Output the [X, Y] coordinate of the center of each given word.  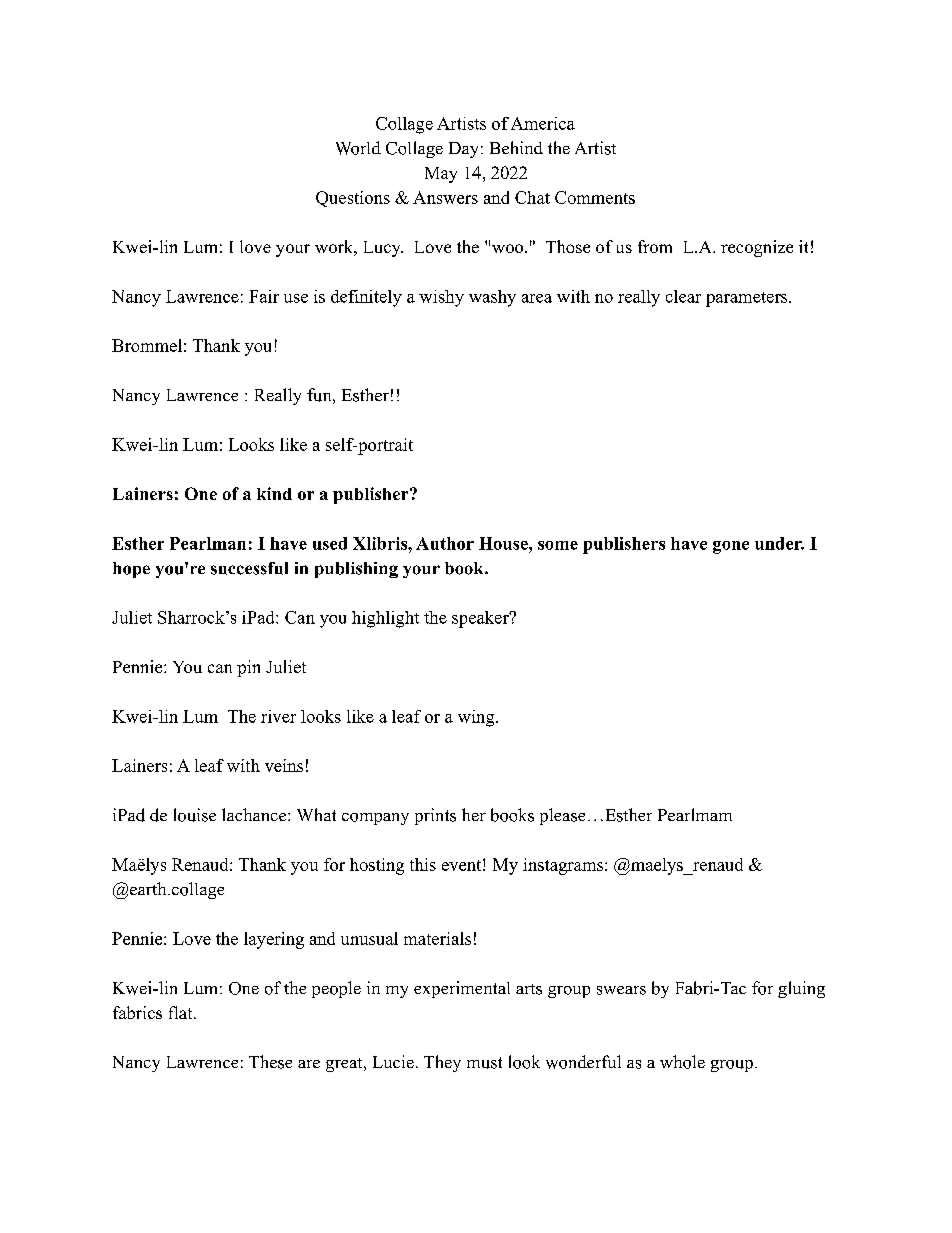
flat [182, 1012]
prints [435, 816]
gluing [801, 989]
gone [731, 547]
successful [249, 568]
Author [445, 543]
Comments [595, 197]
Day [463, 150]
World [358, 148]
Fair [264, 296]
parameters [746, 299]
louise [195, 815]
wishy [441, 298]
